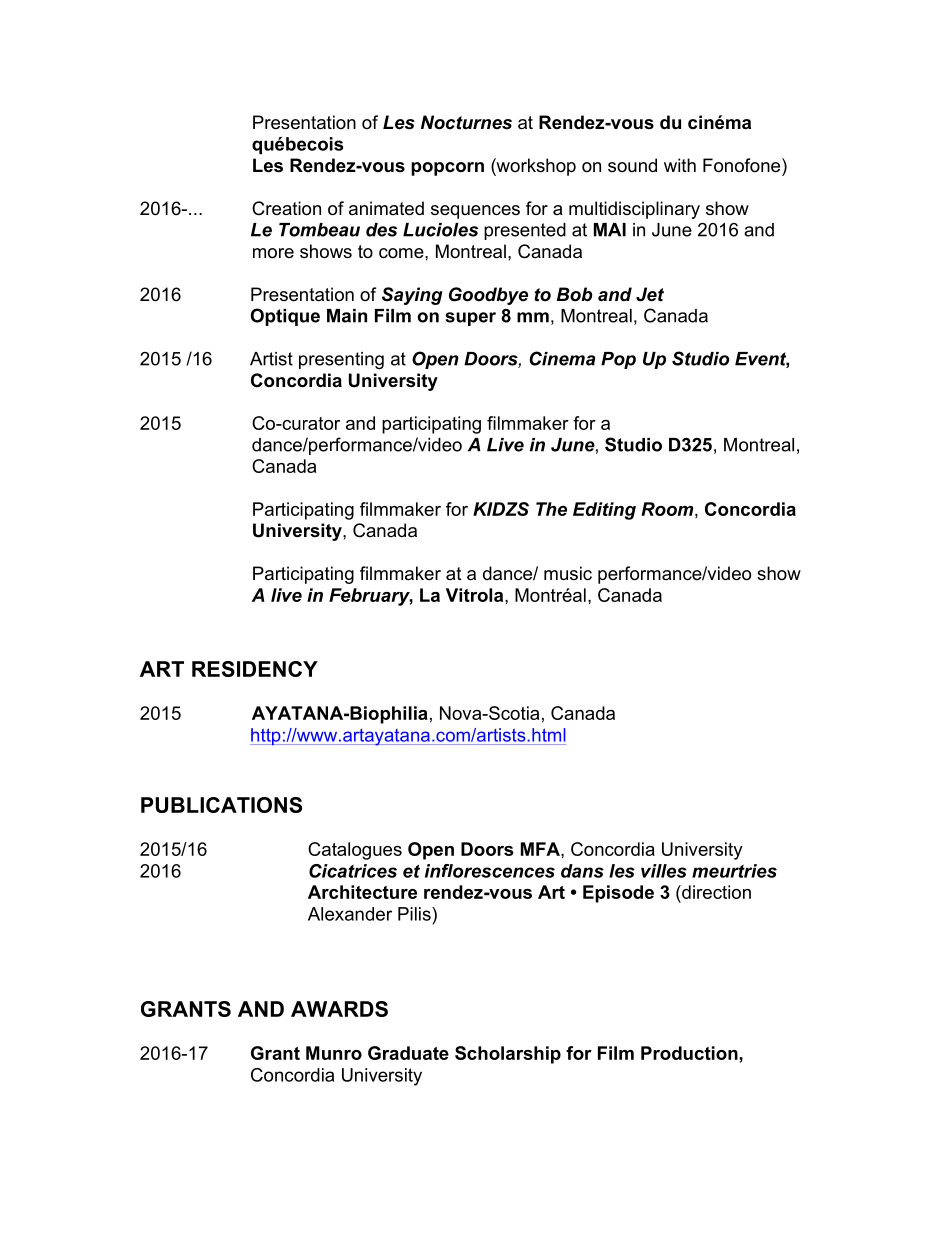 The height and width of the screenshot is (1233, 952). Describe the element at coordinates (286, 208) in the screenshot. I see `Creation` at that location.
